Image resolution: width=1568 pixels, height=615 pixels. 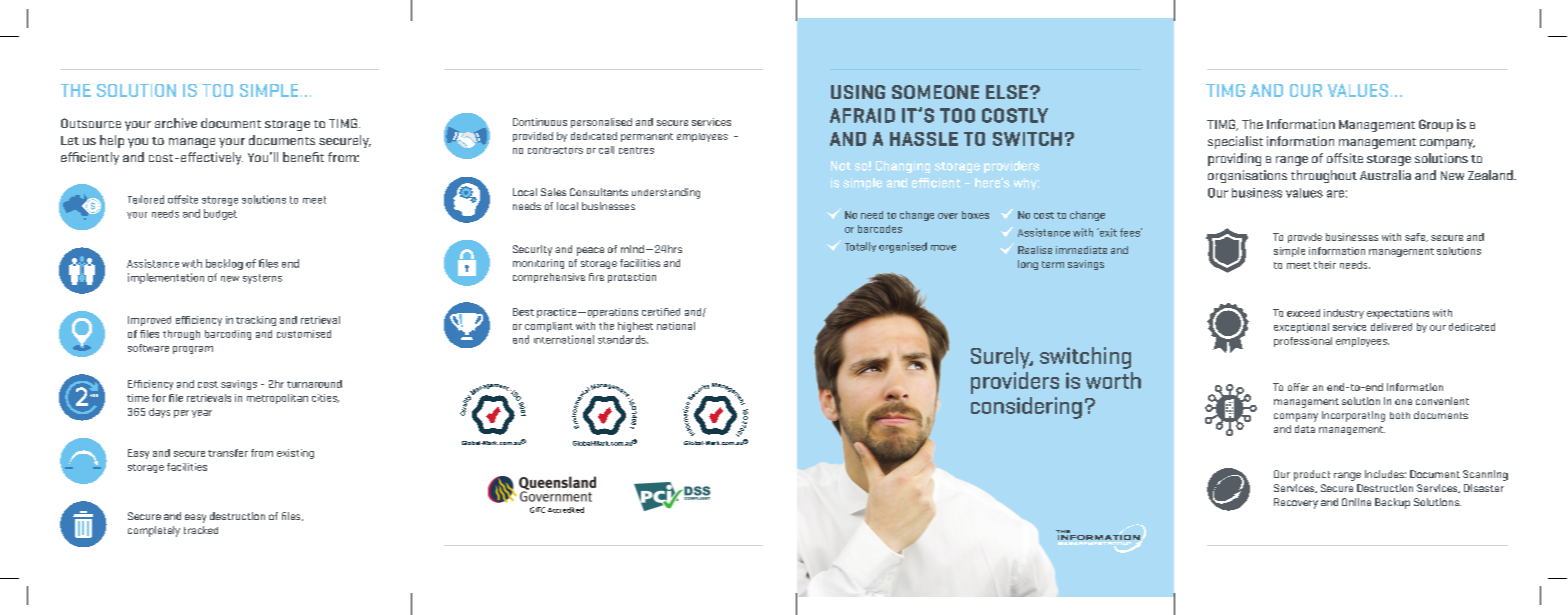 What do you see at coordinates (862, 115) in the document?
I see `AFRAID` at bounding box center [862, 115].
